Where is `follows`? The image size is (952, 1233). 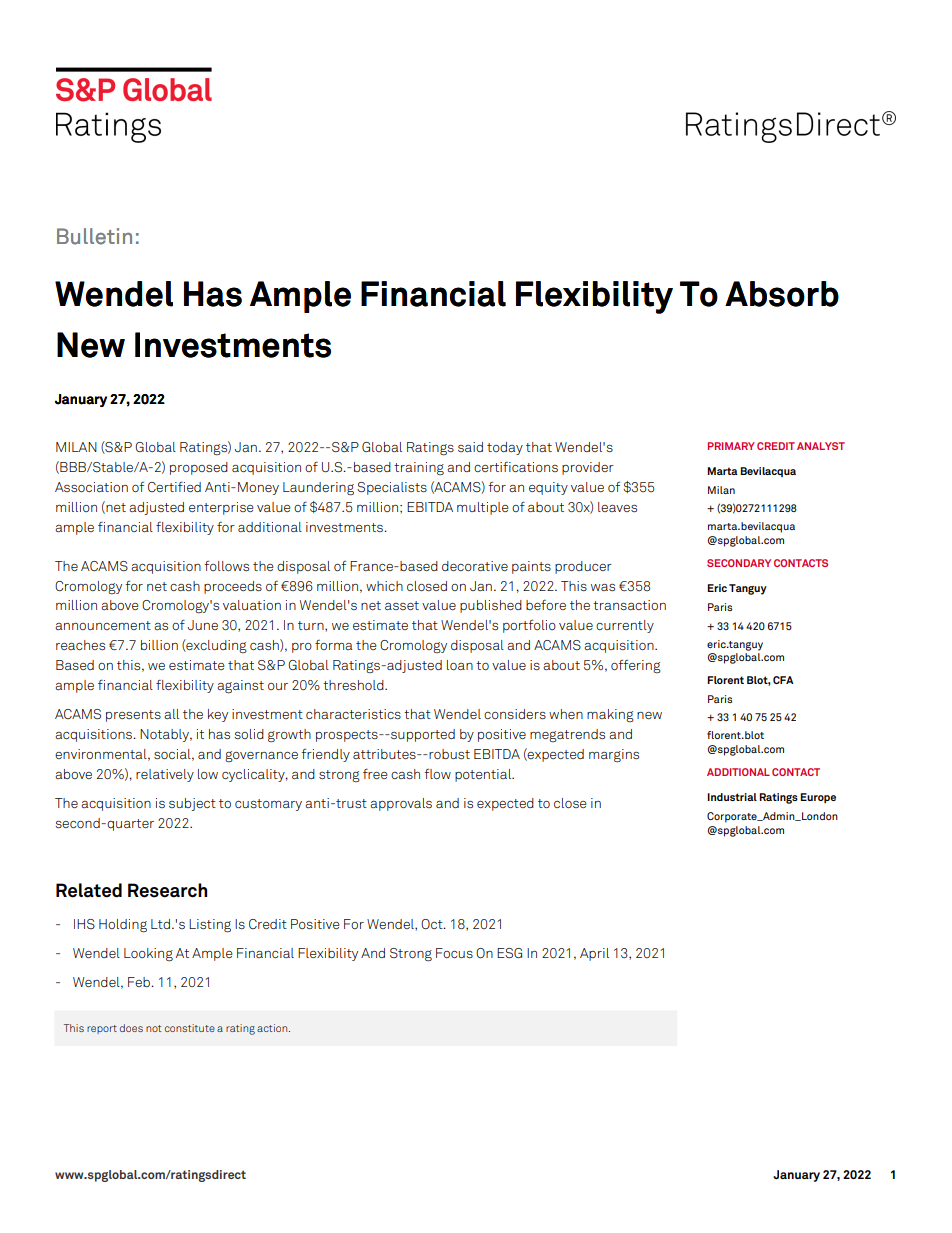
follows is located at coordinates (226, 566).
